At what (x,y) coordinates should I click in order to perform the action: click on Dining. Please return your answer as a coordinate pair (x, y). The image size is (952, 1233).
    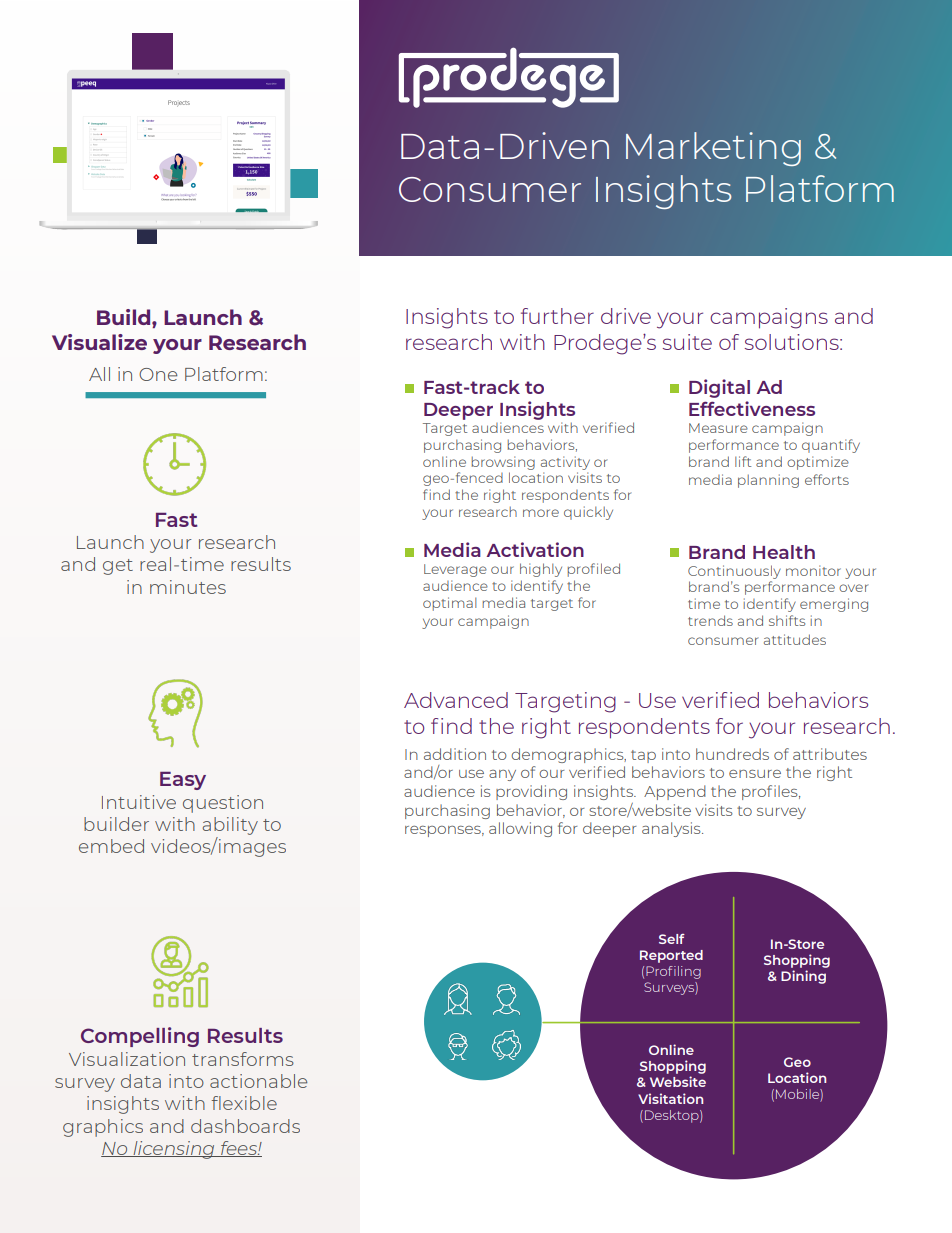
    Looking at the image, I should click on (803, 977).
